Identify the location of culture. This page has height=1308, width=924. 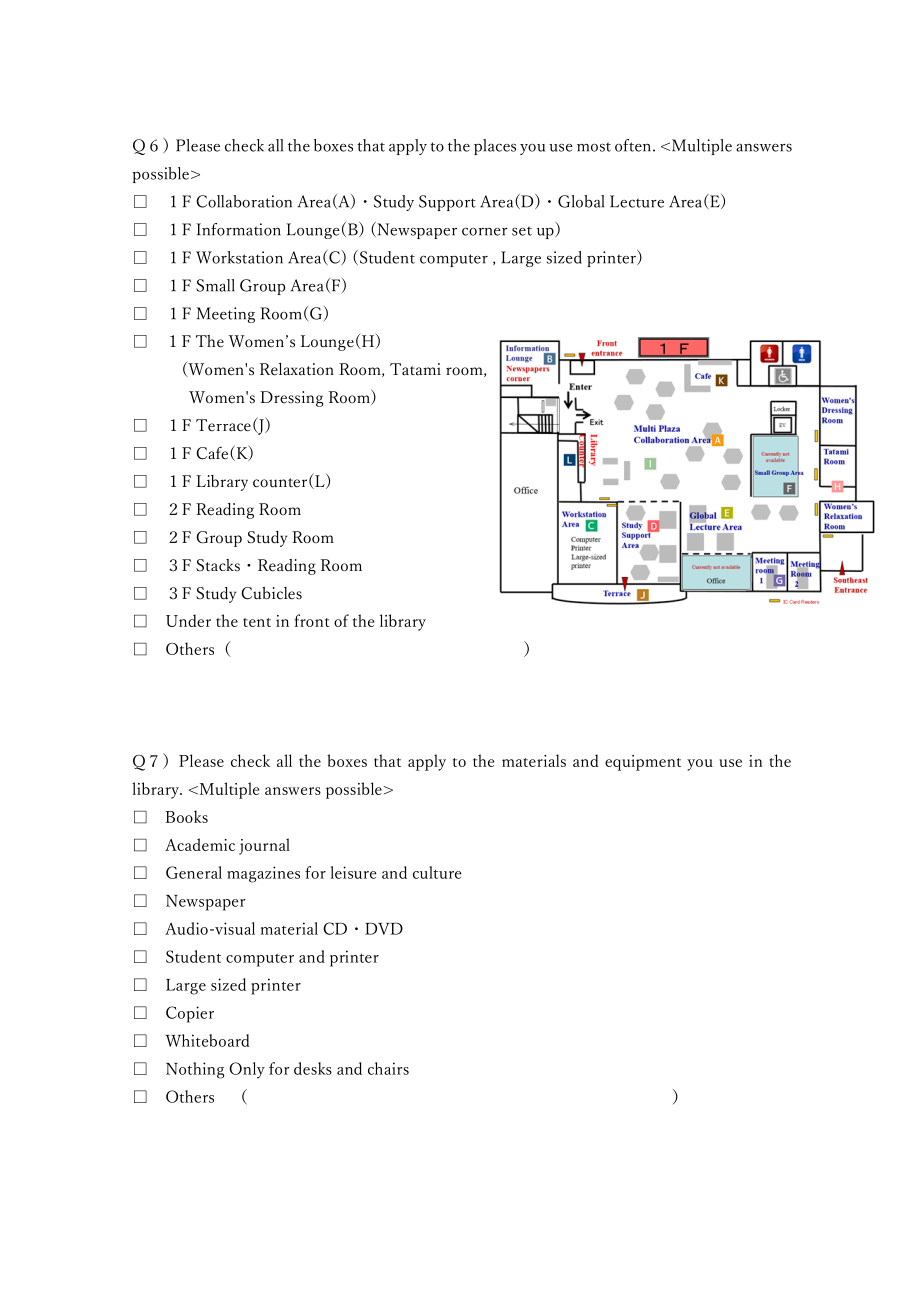
(437, 872).
